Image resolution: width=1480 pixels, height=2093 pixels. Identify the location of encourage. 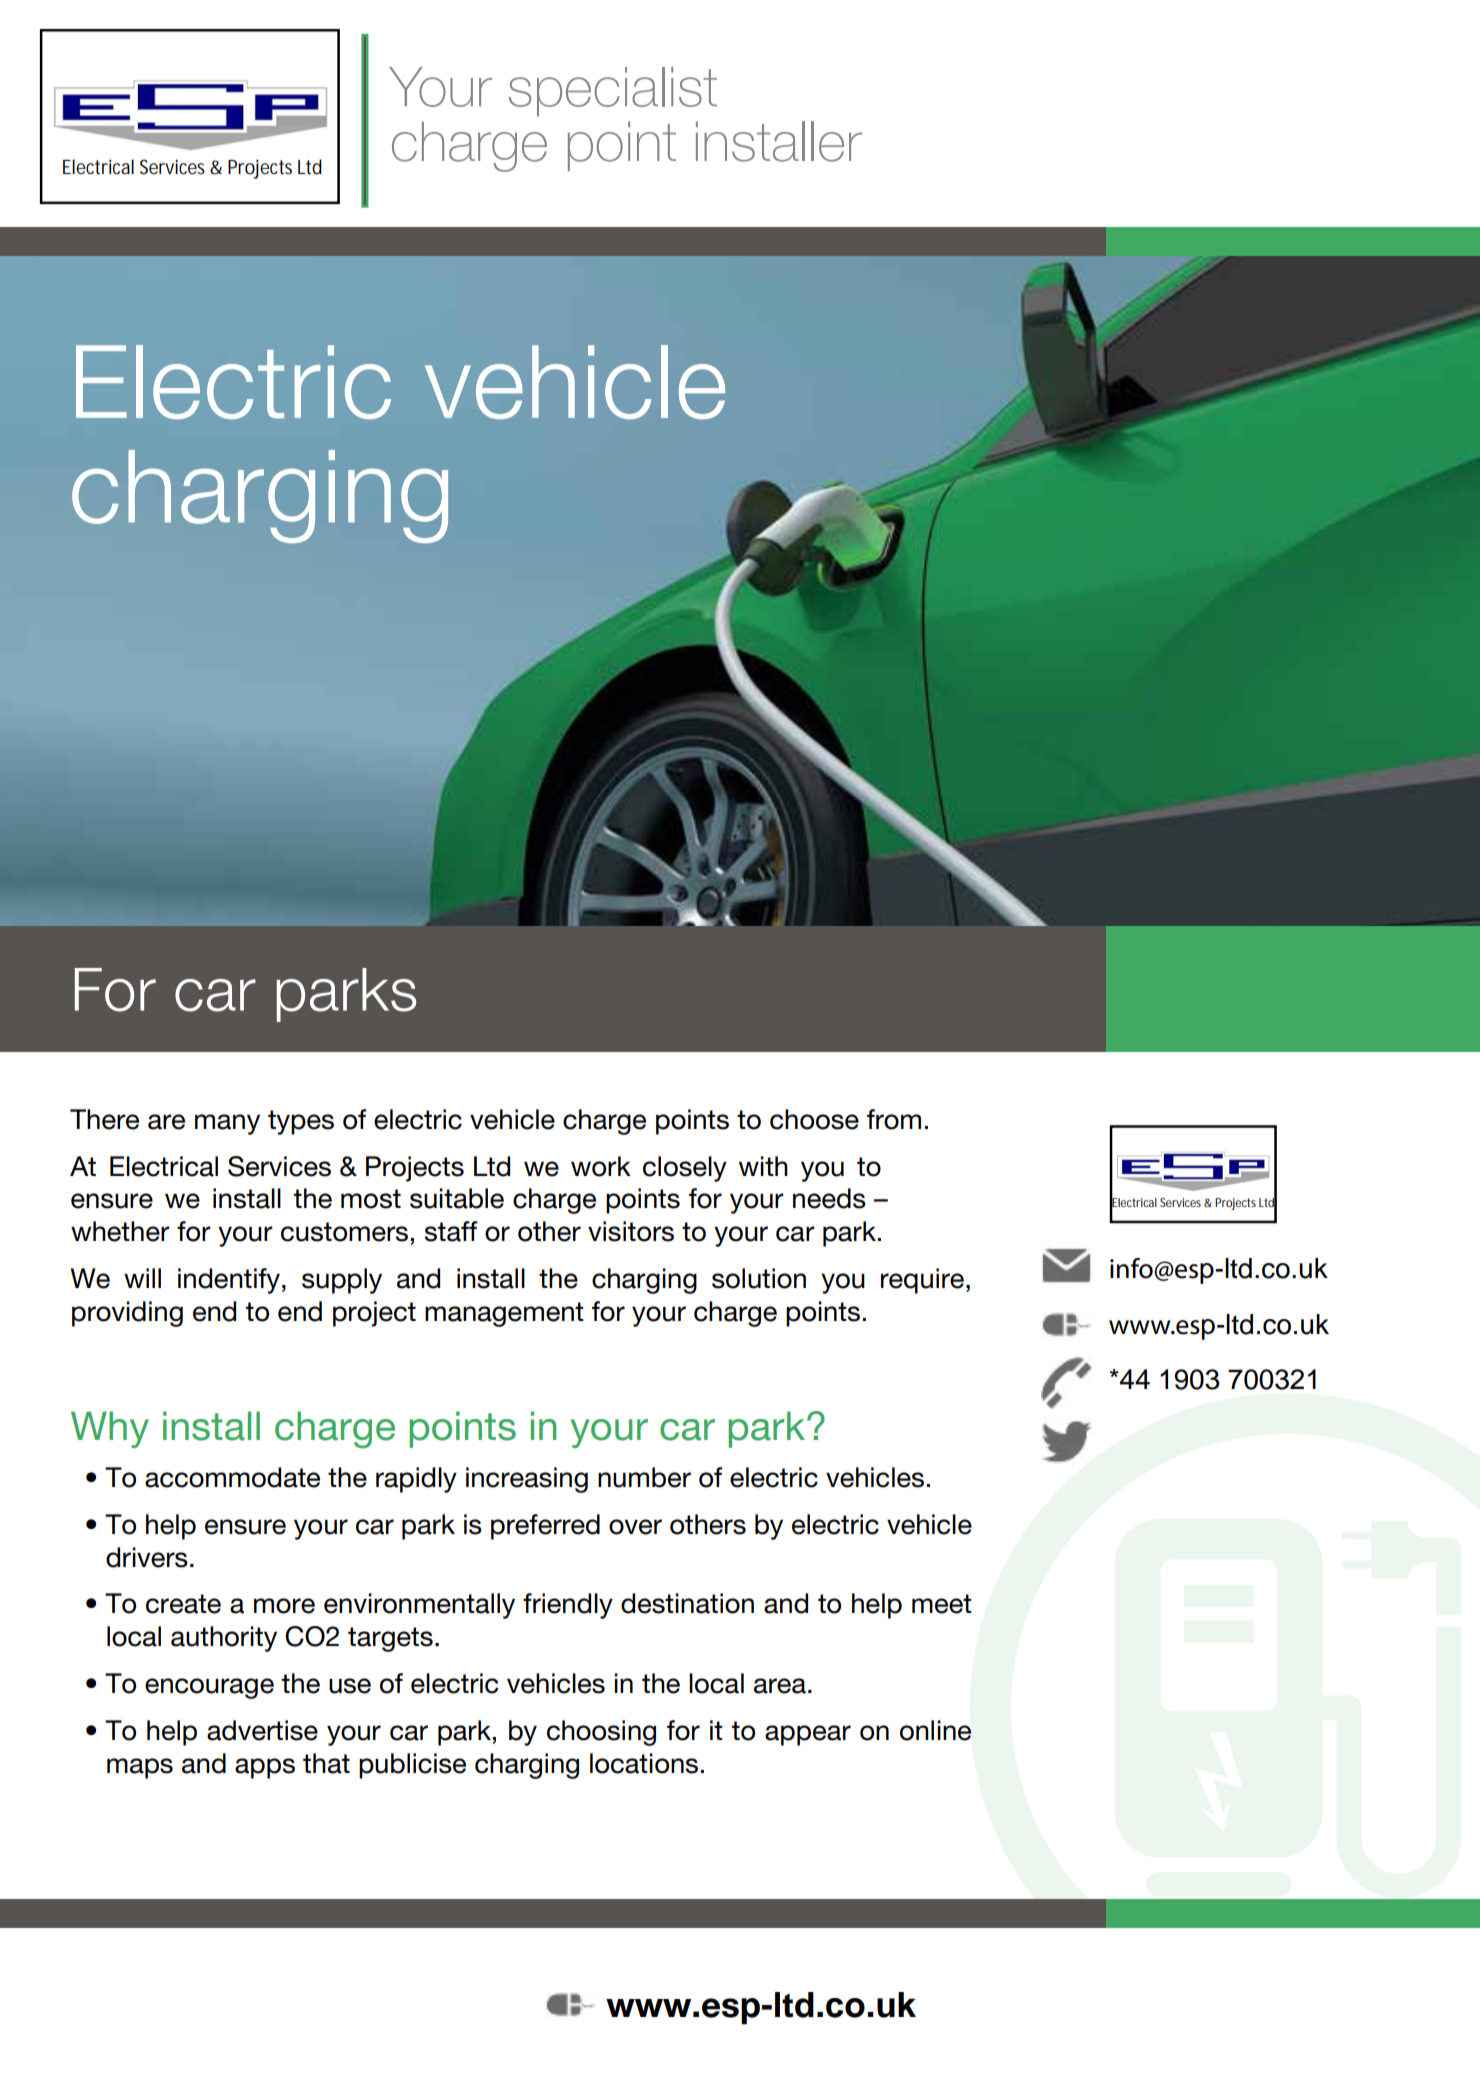
(209, 1688).
